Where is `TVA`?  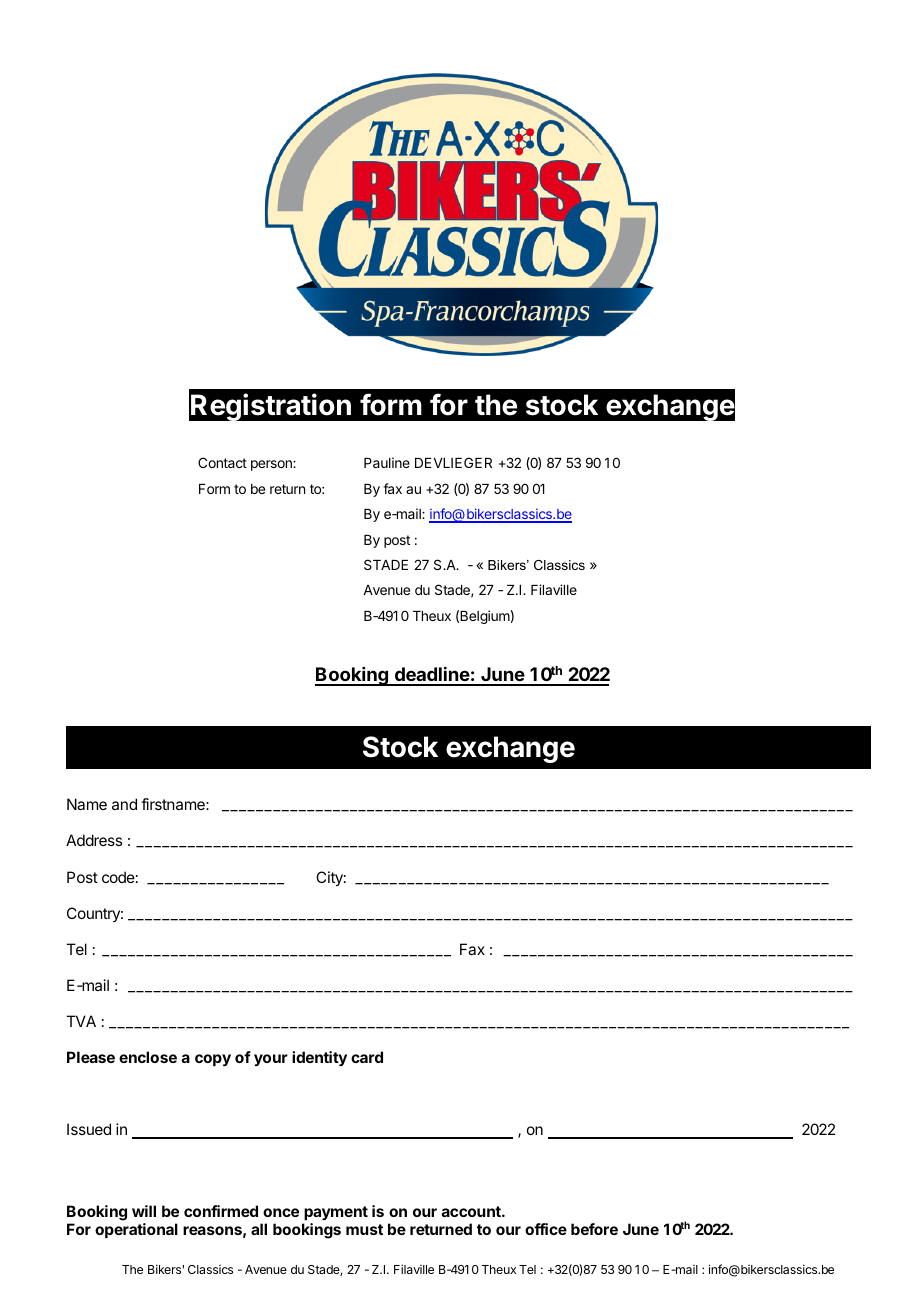 TVA is located at coordinates (81, 1021).
